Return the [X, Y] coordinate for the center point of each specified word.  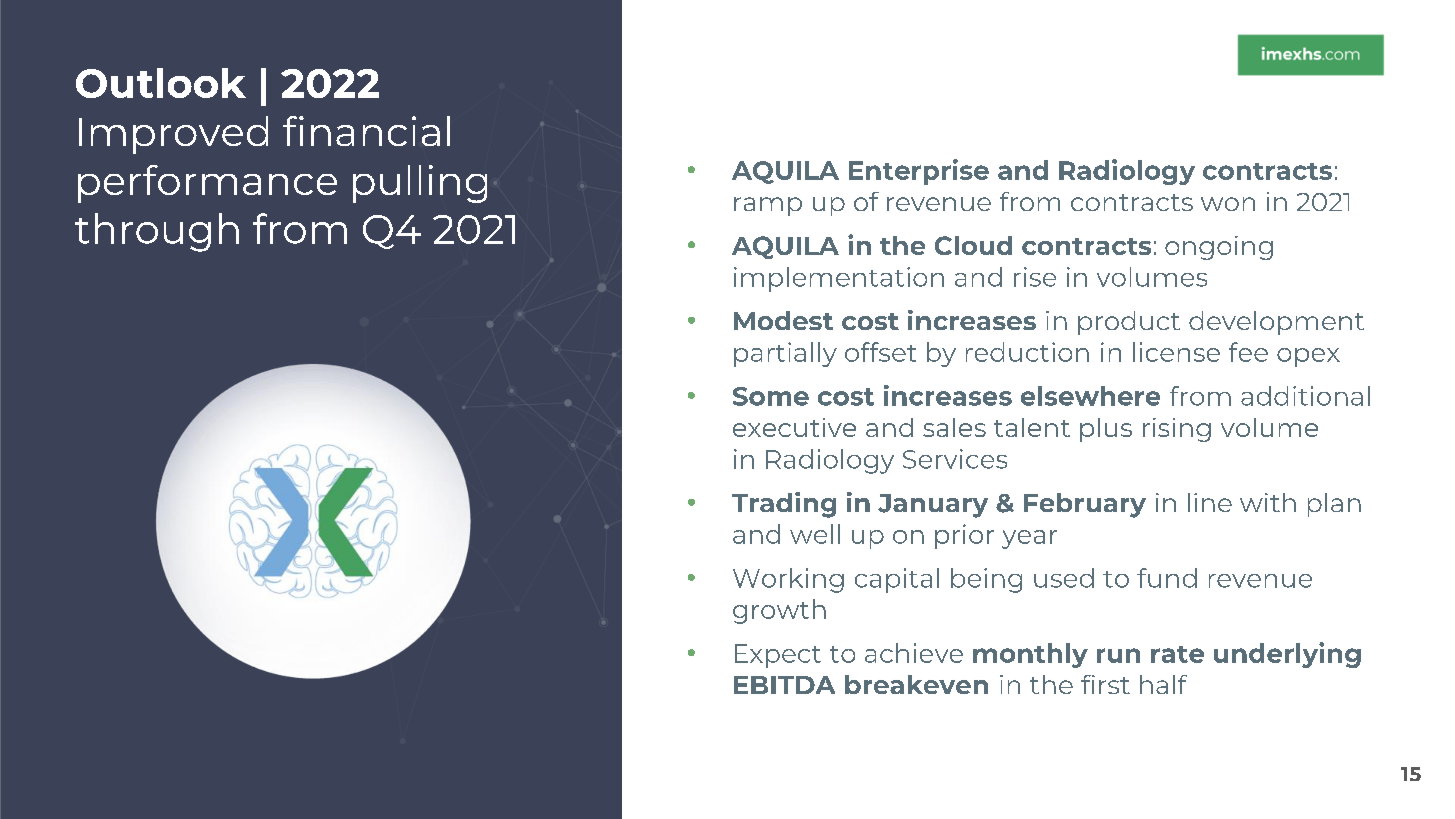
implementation [839, 279]
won [1228, 204]
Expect [778, 656]
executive [794, 427]
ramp [768, 206]
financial [366, 131]
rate [1177, 654]
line [1210, 502]
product [1129, 323]
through [157, 232]
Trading [784, 505]
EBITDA [784, 685]
